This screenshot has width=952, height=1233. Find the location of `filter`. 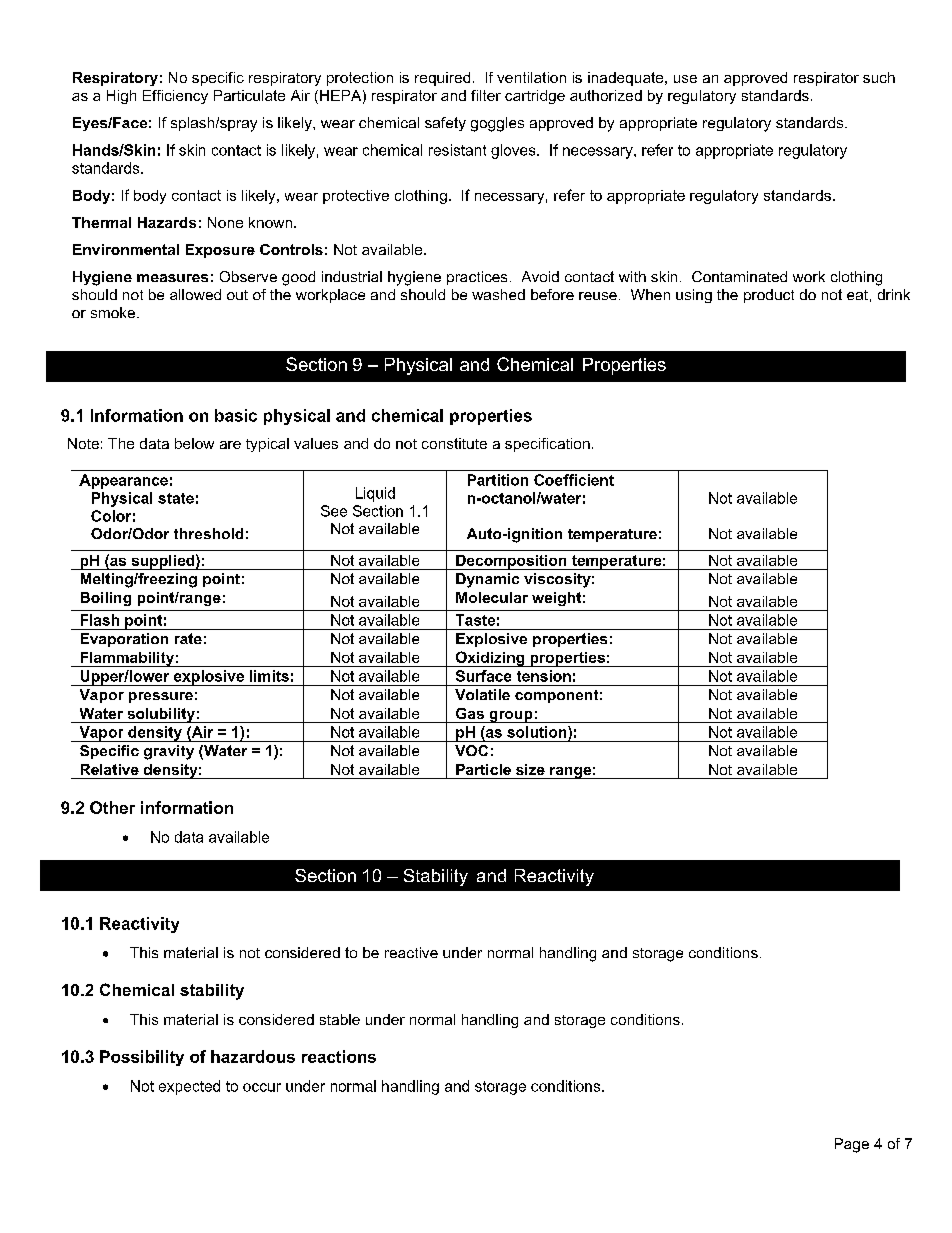

filter is located at coordinates (486, 95).
